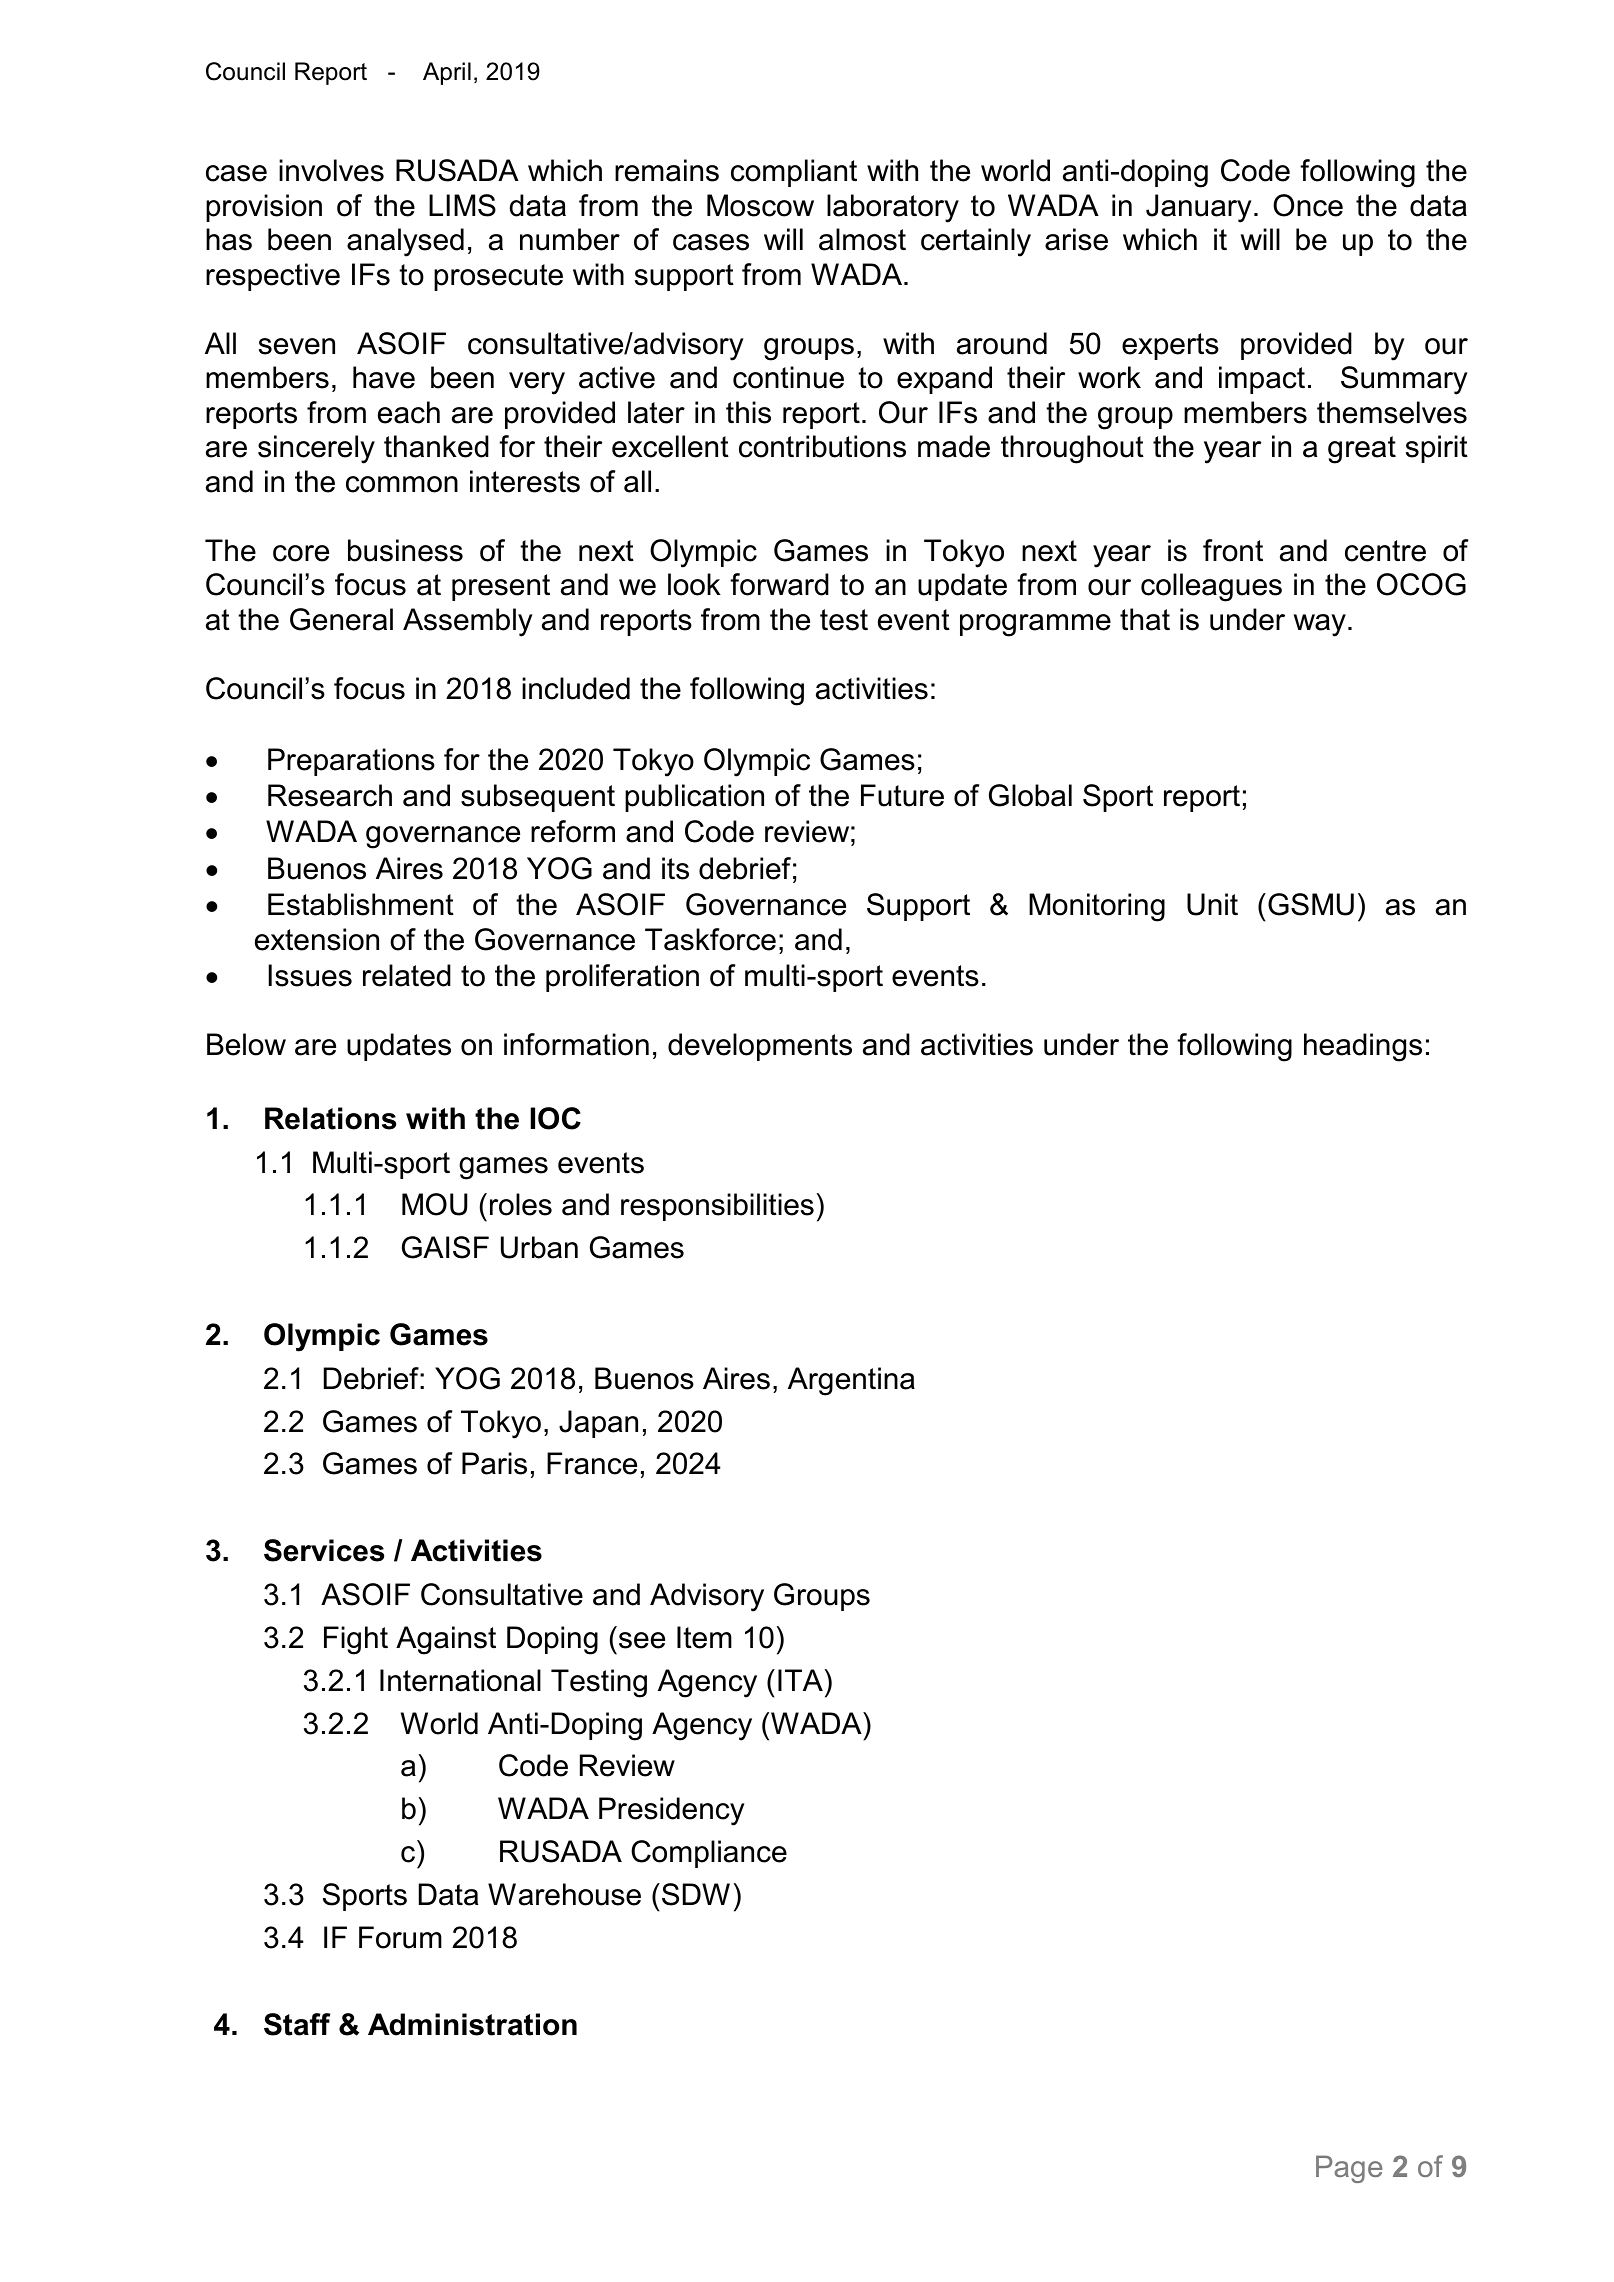  I want to click on ITA, so click(800, 1680).
